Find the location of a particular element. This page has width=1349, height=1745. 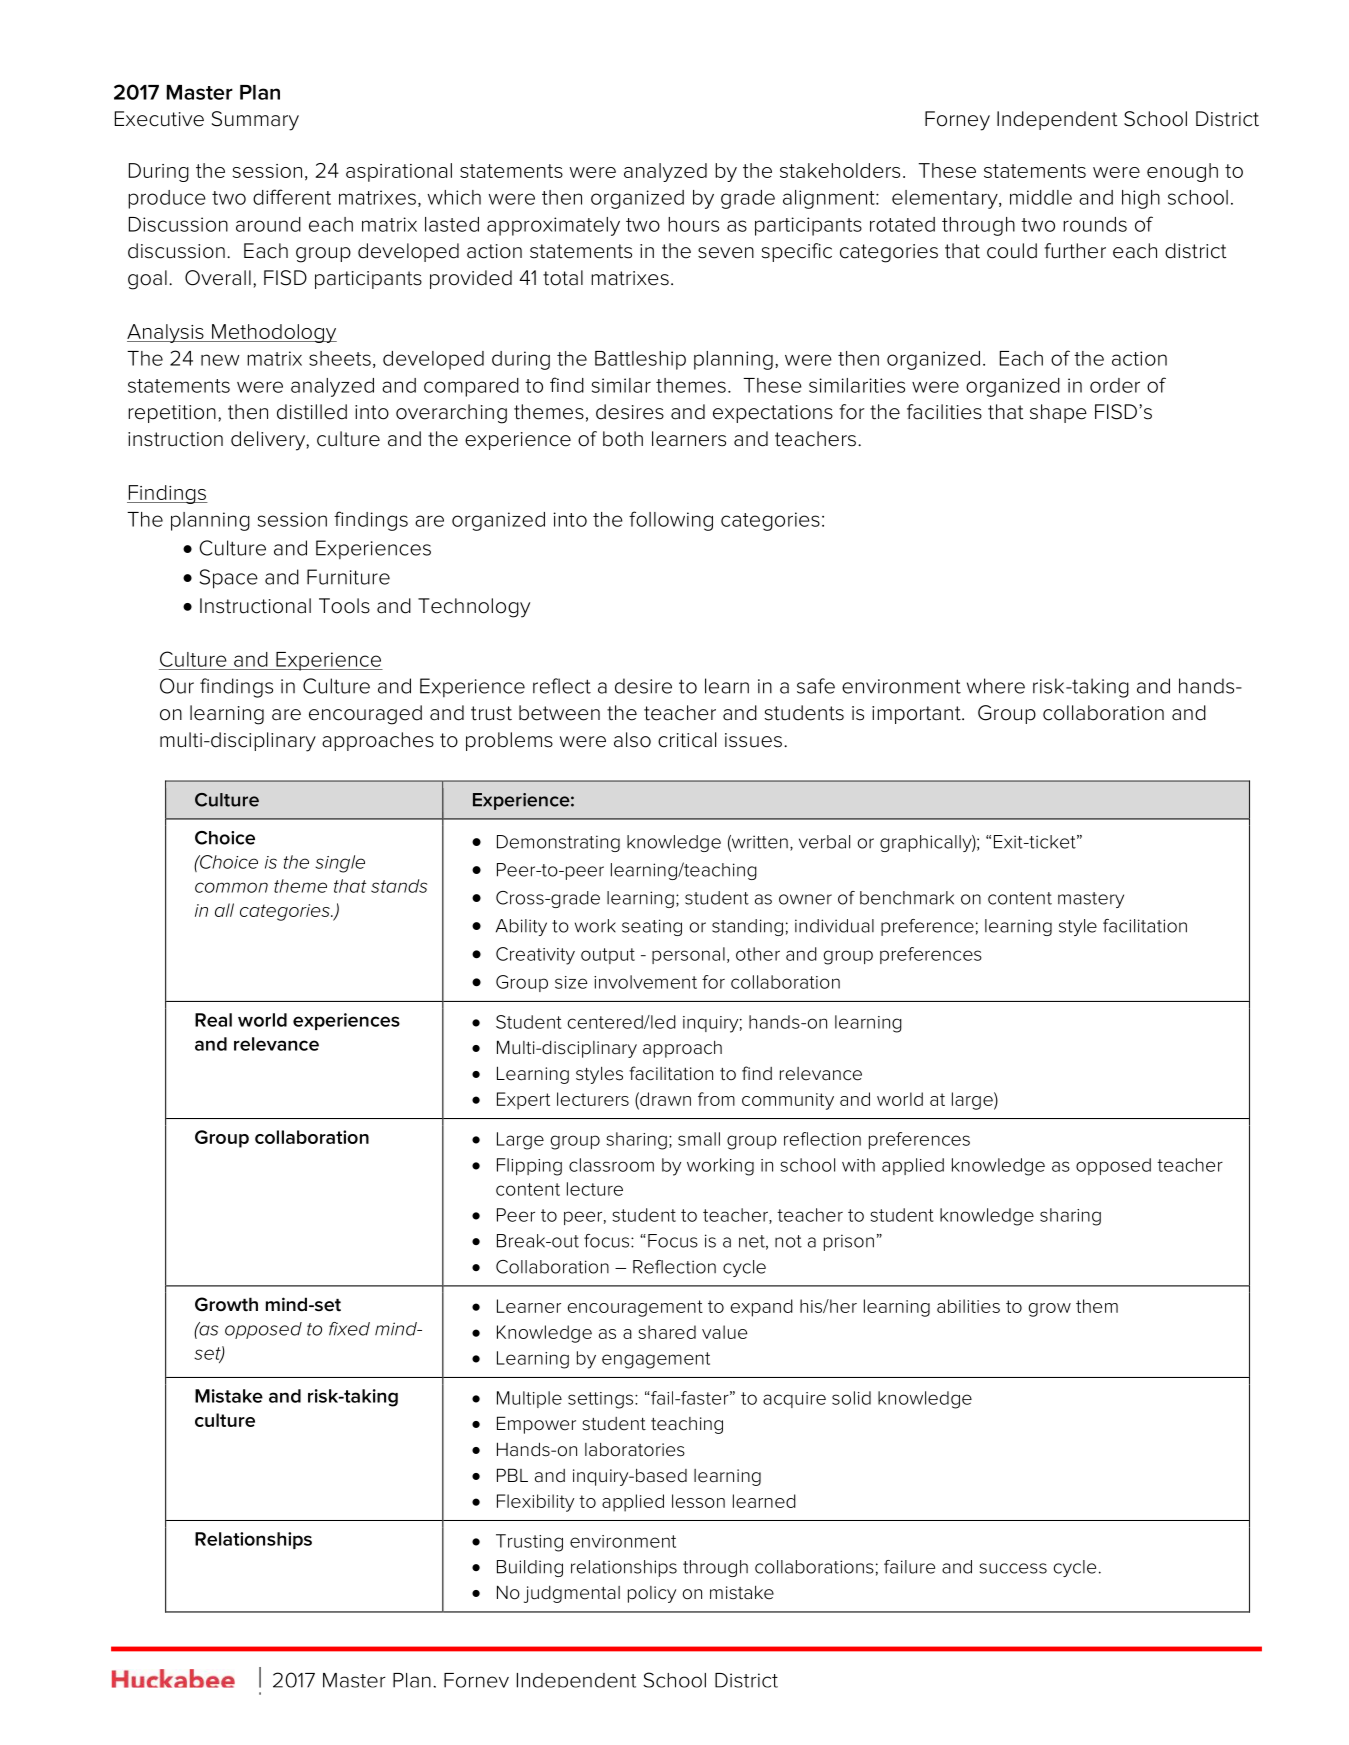

both is located at coordinates (623, 439).
